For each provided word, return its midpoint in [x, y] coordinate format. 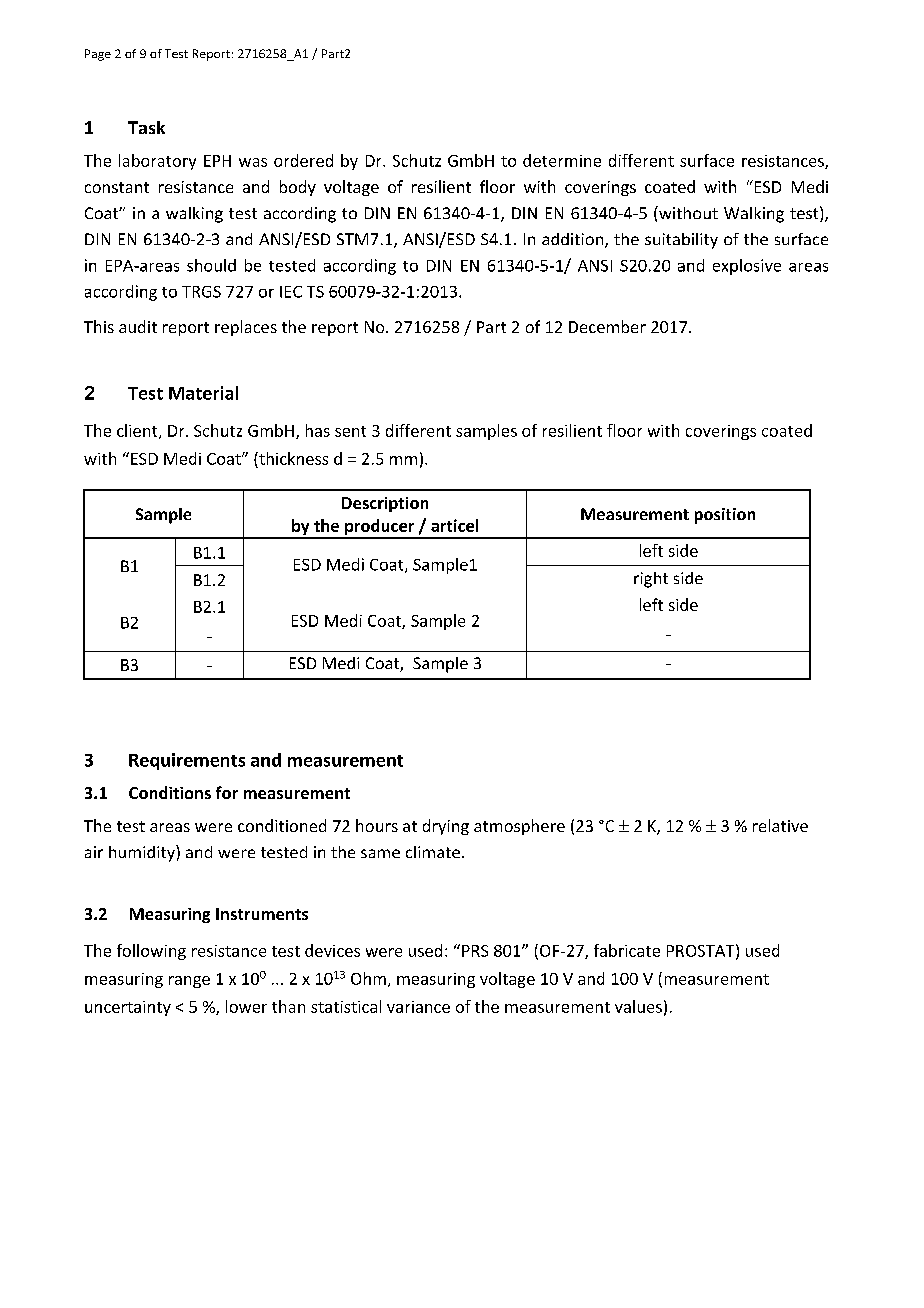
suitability [681, 241]
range [189, 982]
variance [418, 1007]
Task [146, 127]
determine [562, 160]
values [638, 1006]
